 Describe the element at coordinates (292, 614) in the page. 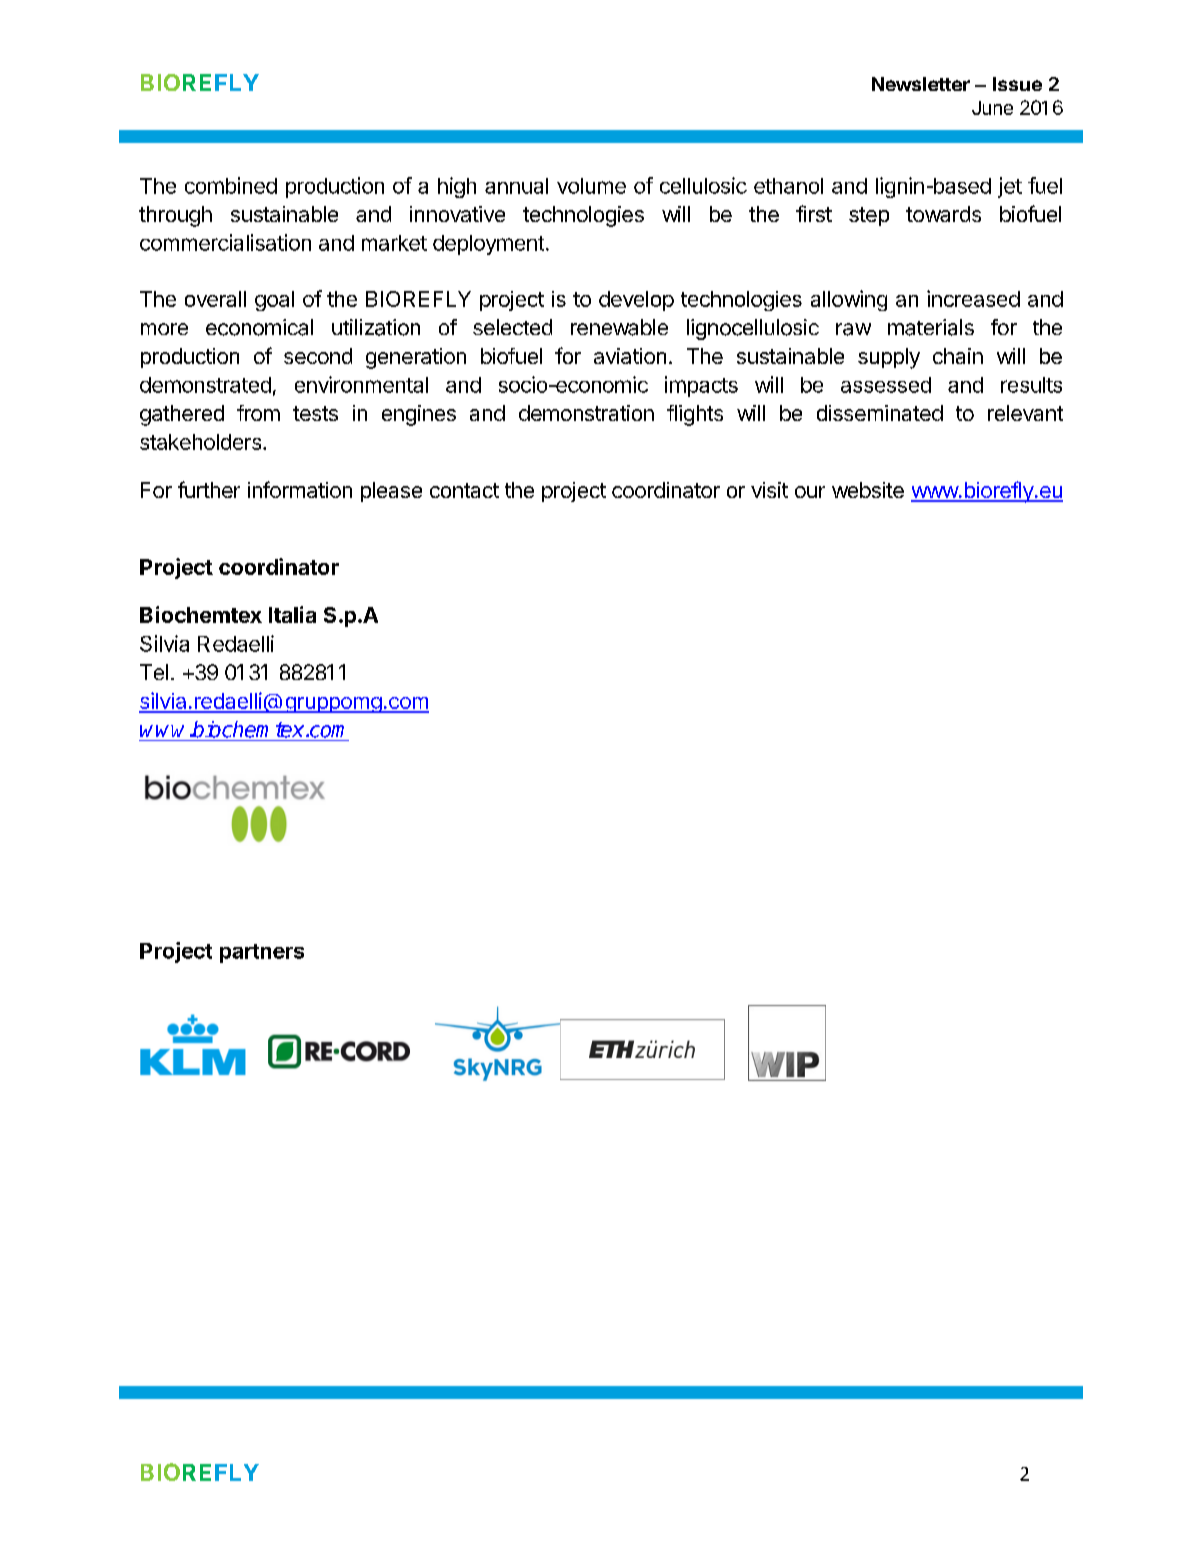

I see `Italia` at that location.
